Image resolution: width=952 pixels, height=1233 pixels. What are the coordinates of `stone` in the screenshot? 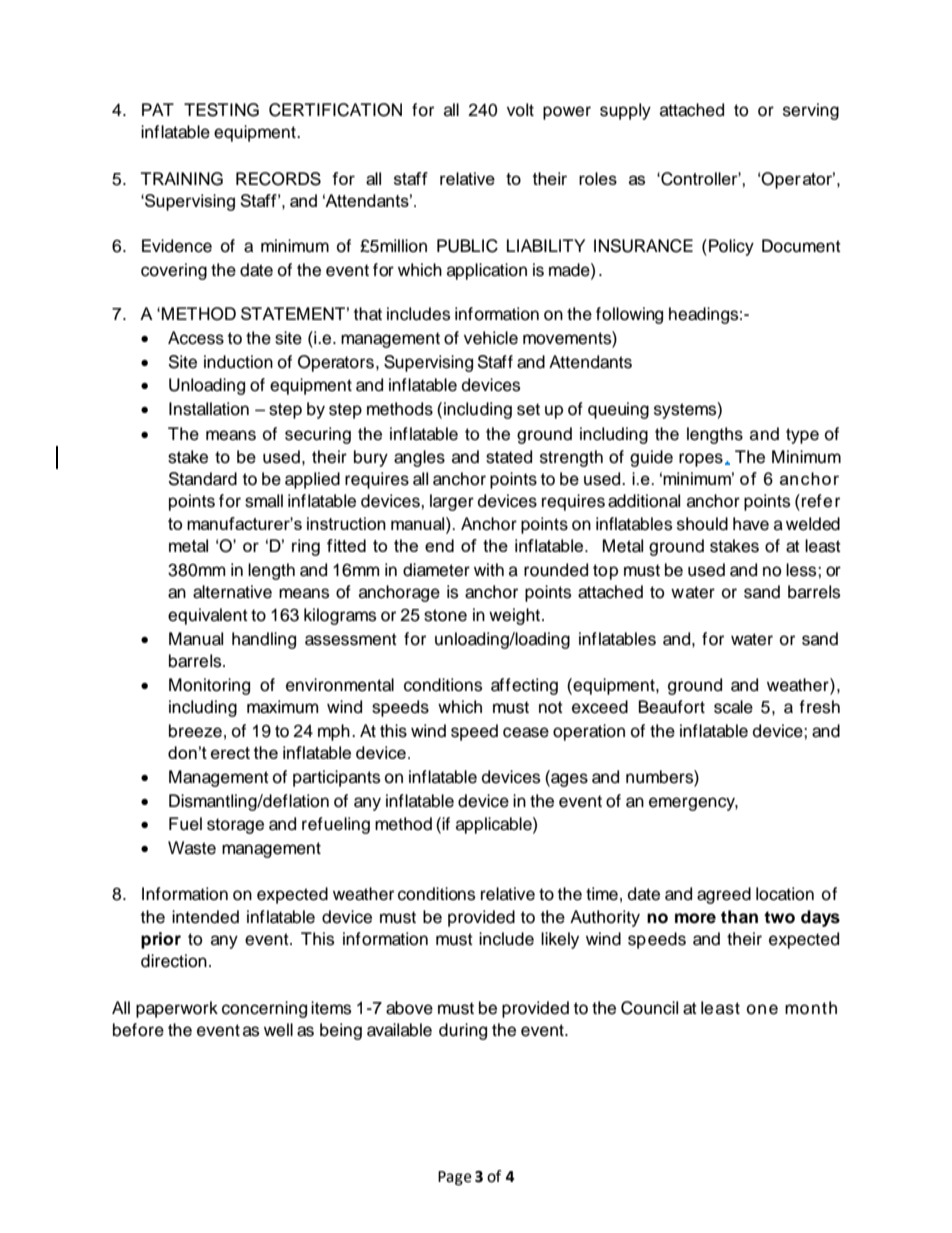 It's located at (445, 615).
